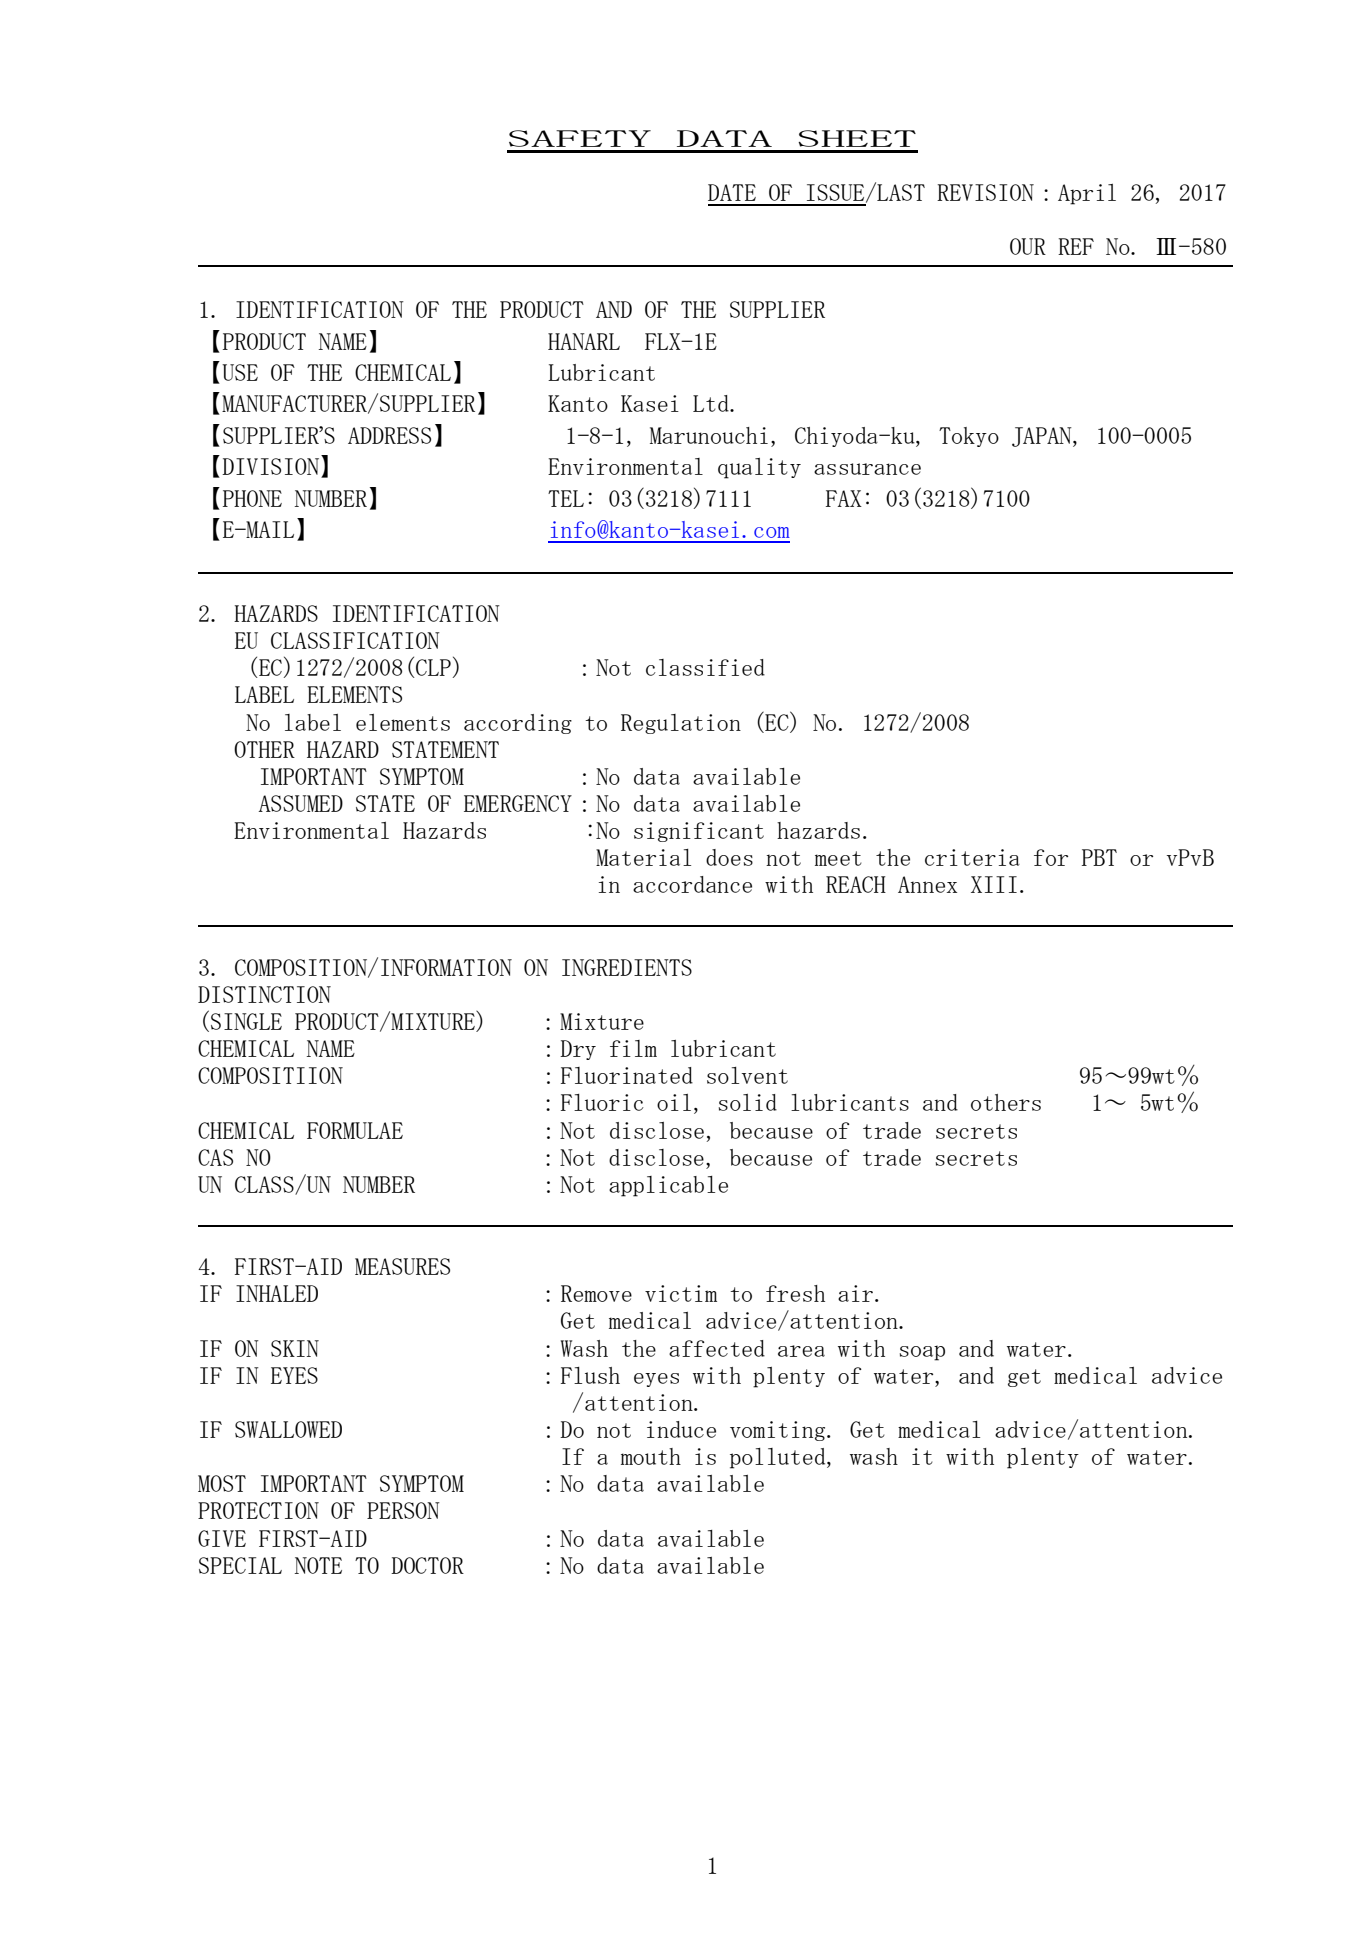  Describe the element at coordinates (301, 803) in the page. I see `ASSUMED` at that location.
